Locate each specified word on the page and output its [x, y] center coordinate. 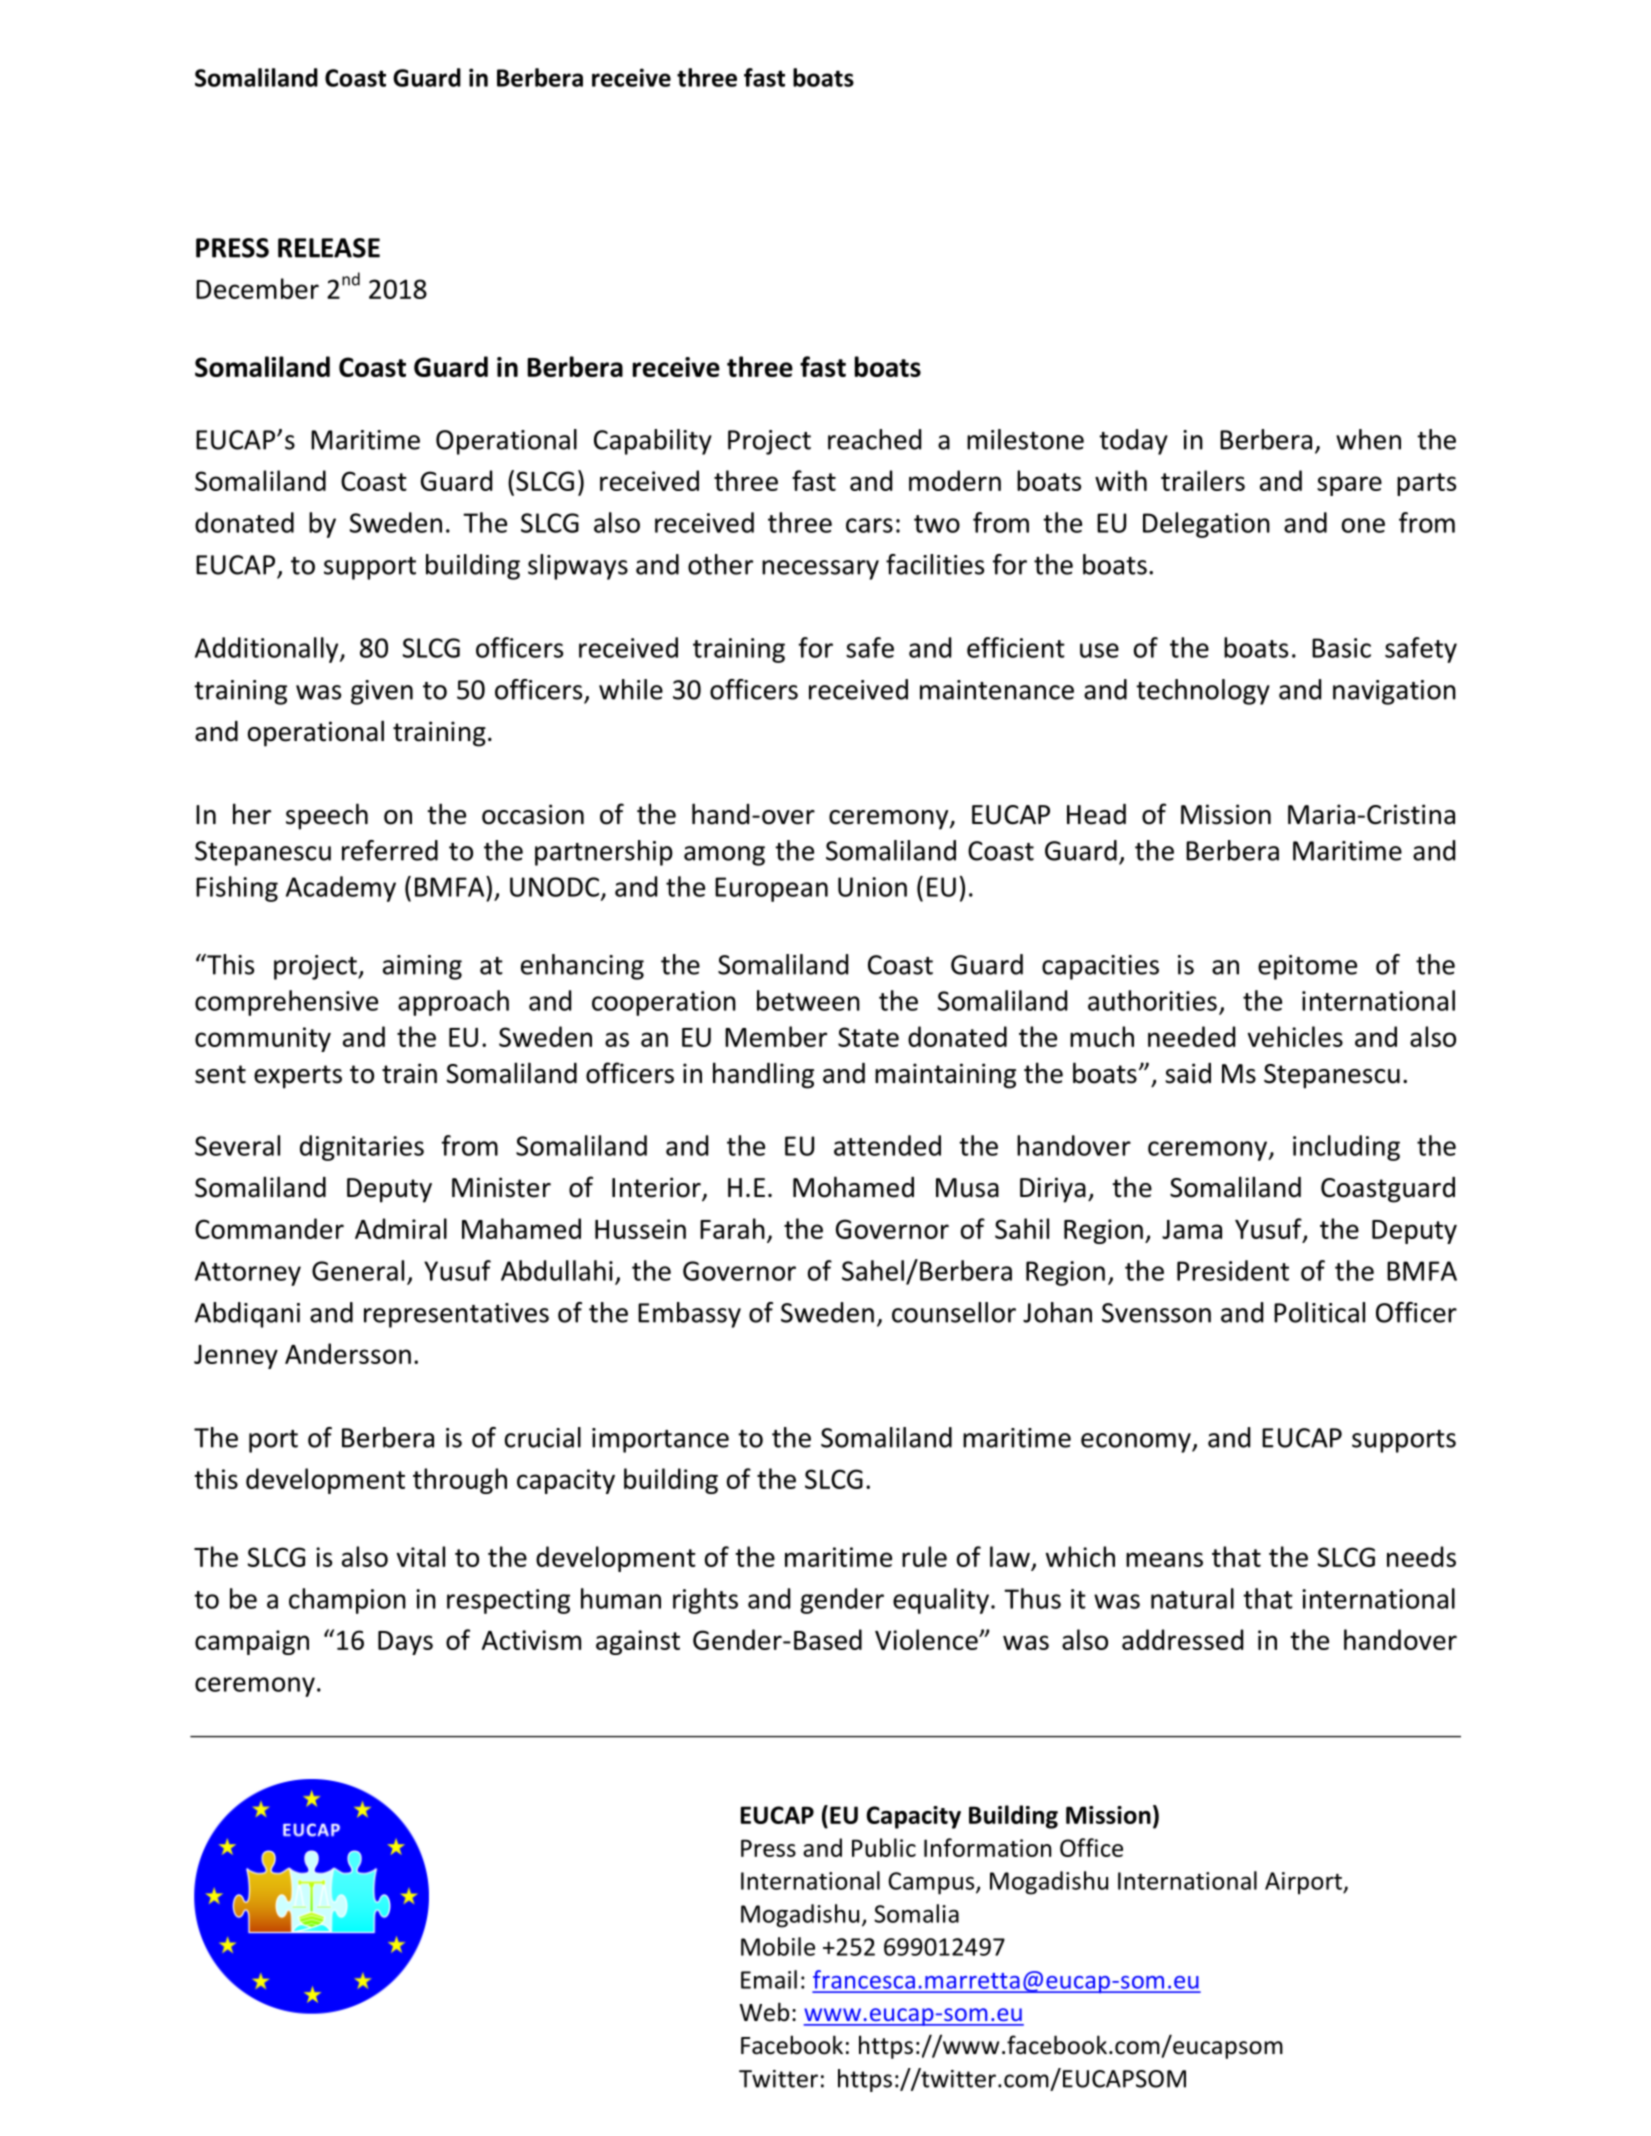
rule [924, 1556]
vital [421, 1556]
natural [1192, 1598]
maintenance [997, 690]
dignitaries [362, 1148]
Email [769, 1979]
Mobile [778, 1946]
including [1346, 1148]
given [382, 692]
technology [1203, 692]
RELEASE [329, 248]
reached [874, 439]
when [1368, 439]
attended [887, 1145]
